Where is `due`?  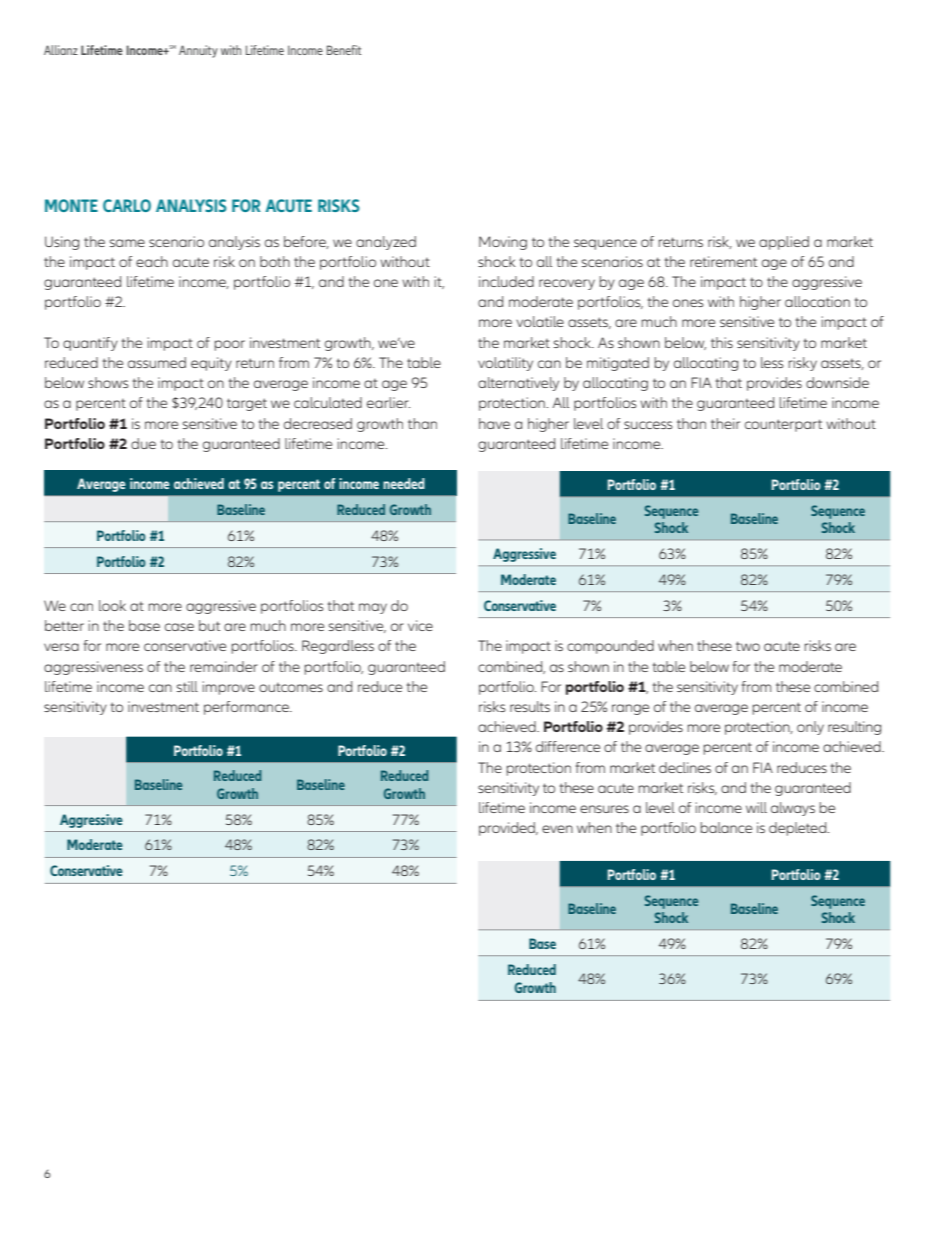 due is located at coordinates (143, 443).
